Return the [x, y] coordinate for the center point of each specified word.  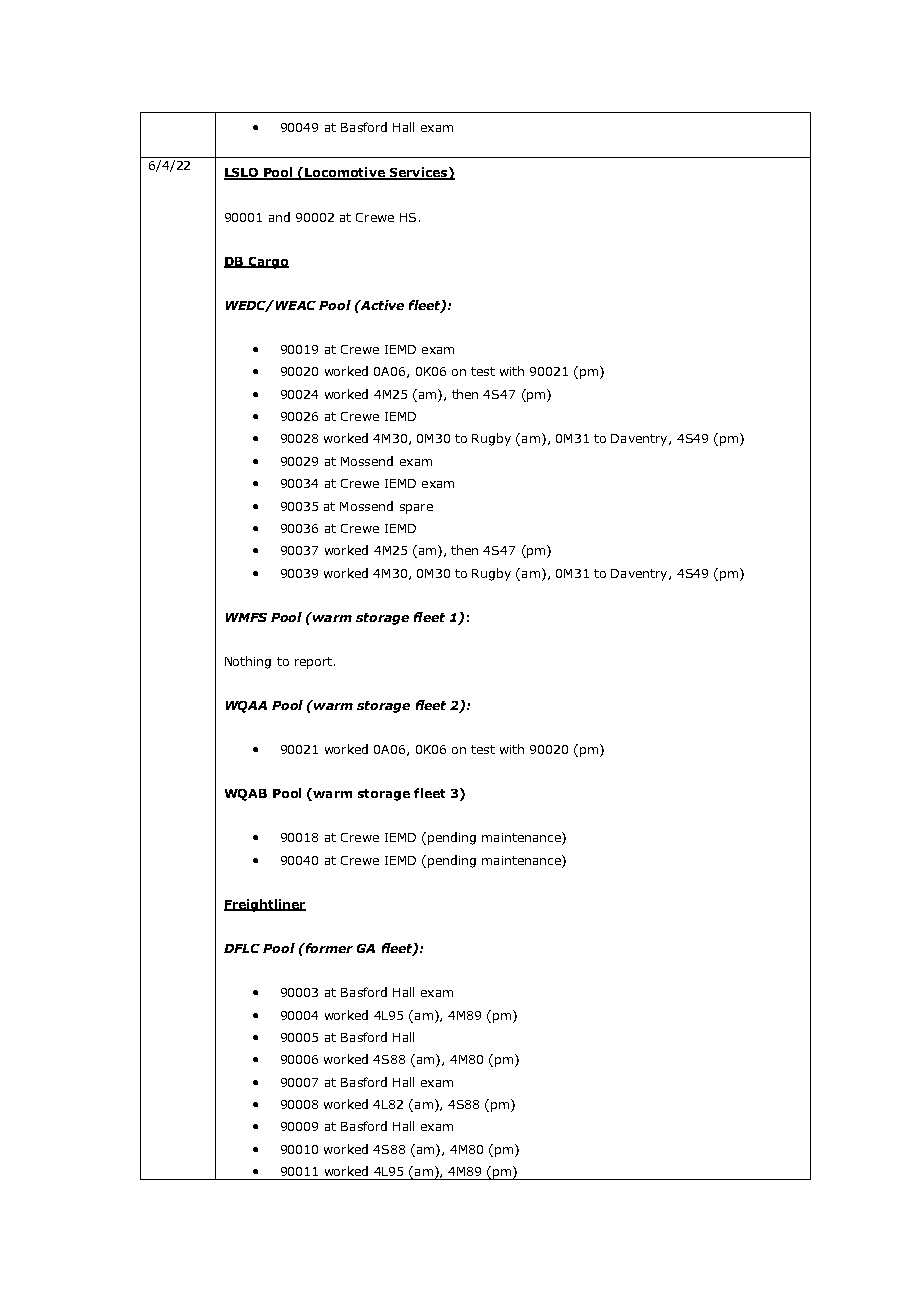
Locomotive [345, 173]
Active [381, 305]
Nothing [248, 662]
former [328, 948]
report [313, 663]
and [279, 217]
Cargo [267, 263]
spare [416, 509]
